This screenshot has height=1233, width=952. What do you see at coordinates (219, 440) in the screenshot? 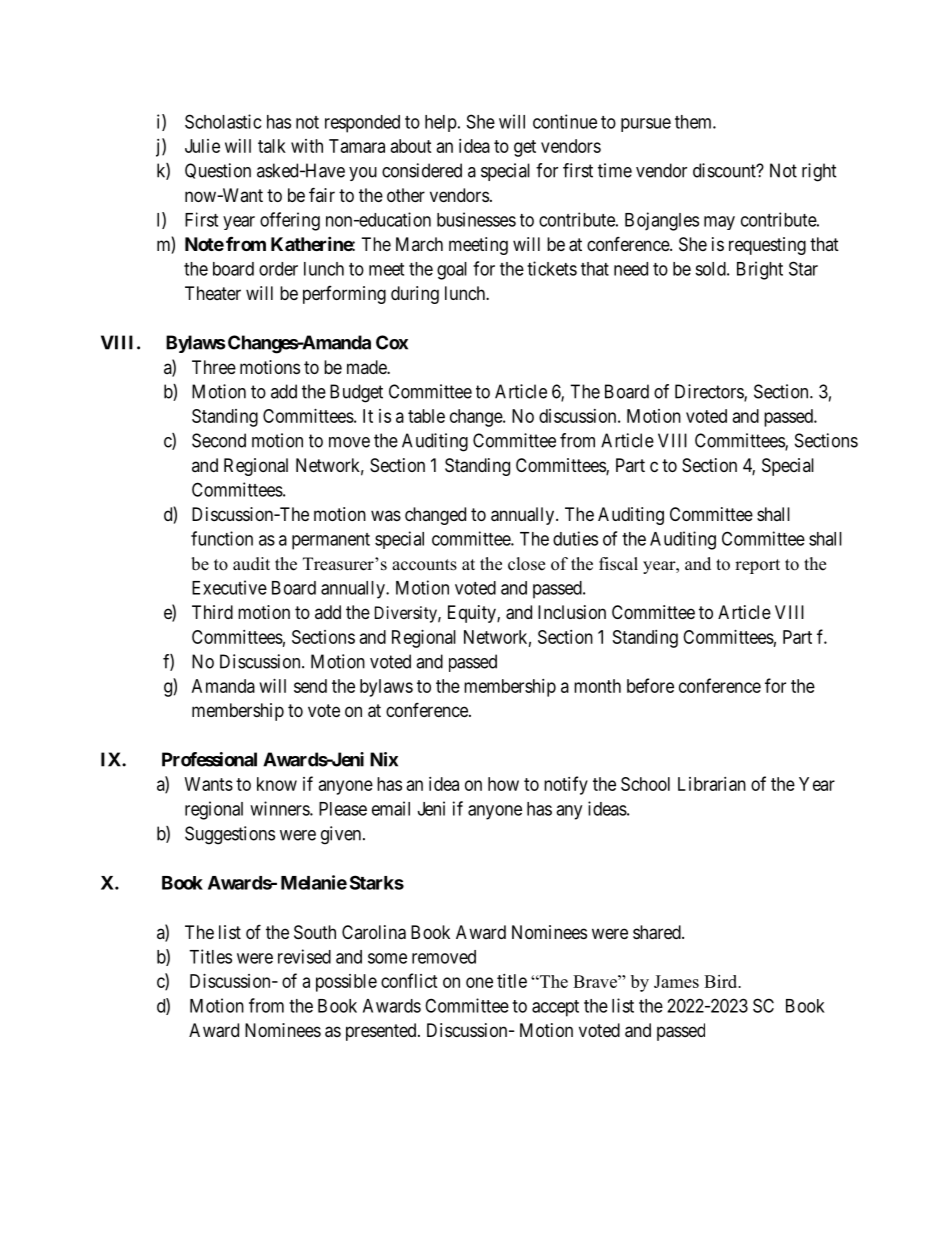
I see `Second` at bounding box center [219, 440].
